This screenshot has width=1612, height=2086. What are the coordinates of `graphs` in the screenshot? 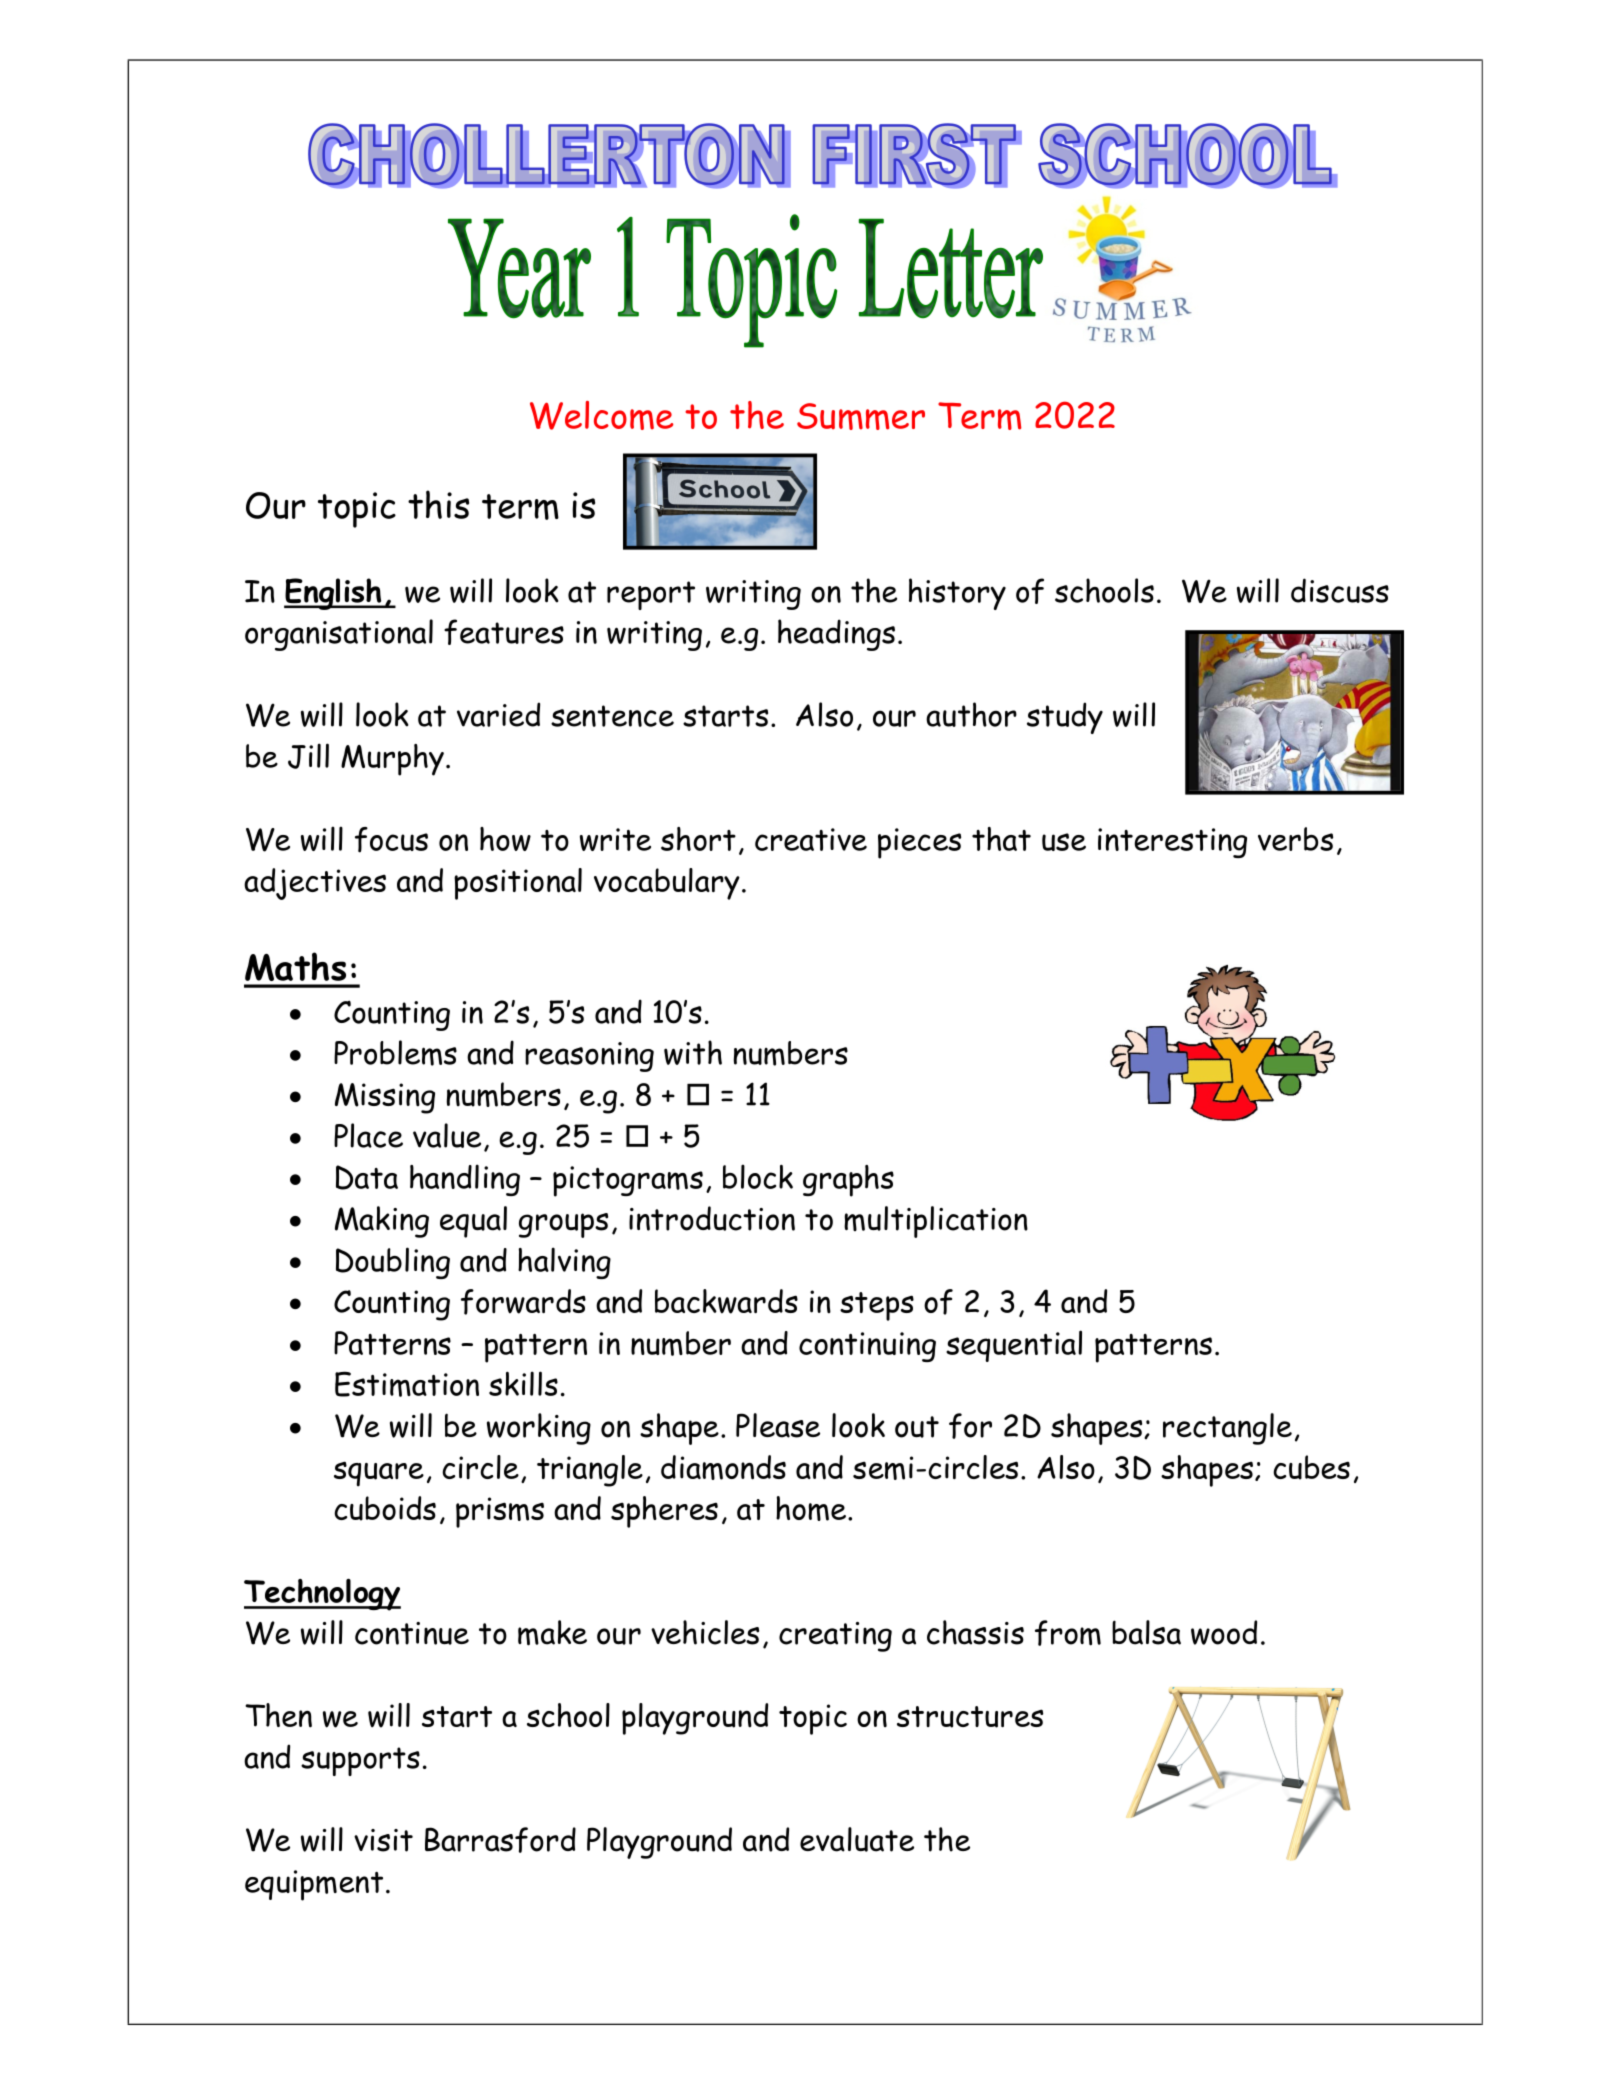 It's located at (848, 1181).
